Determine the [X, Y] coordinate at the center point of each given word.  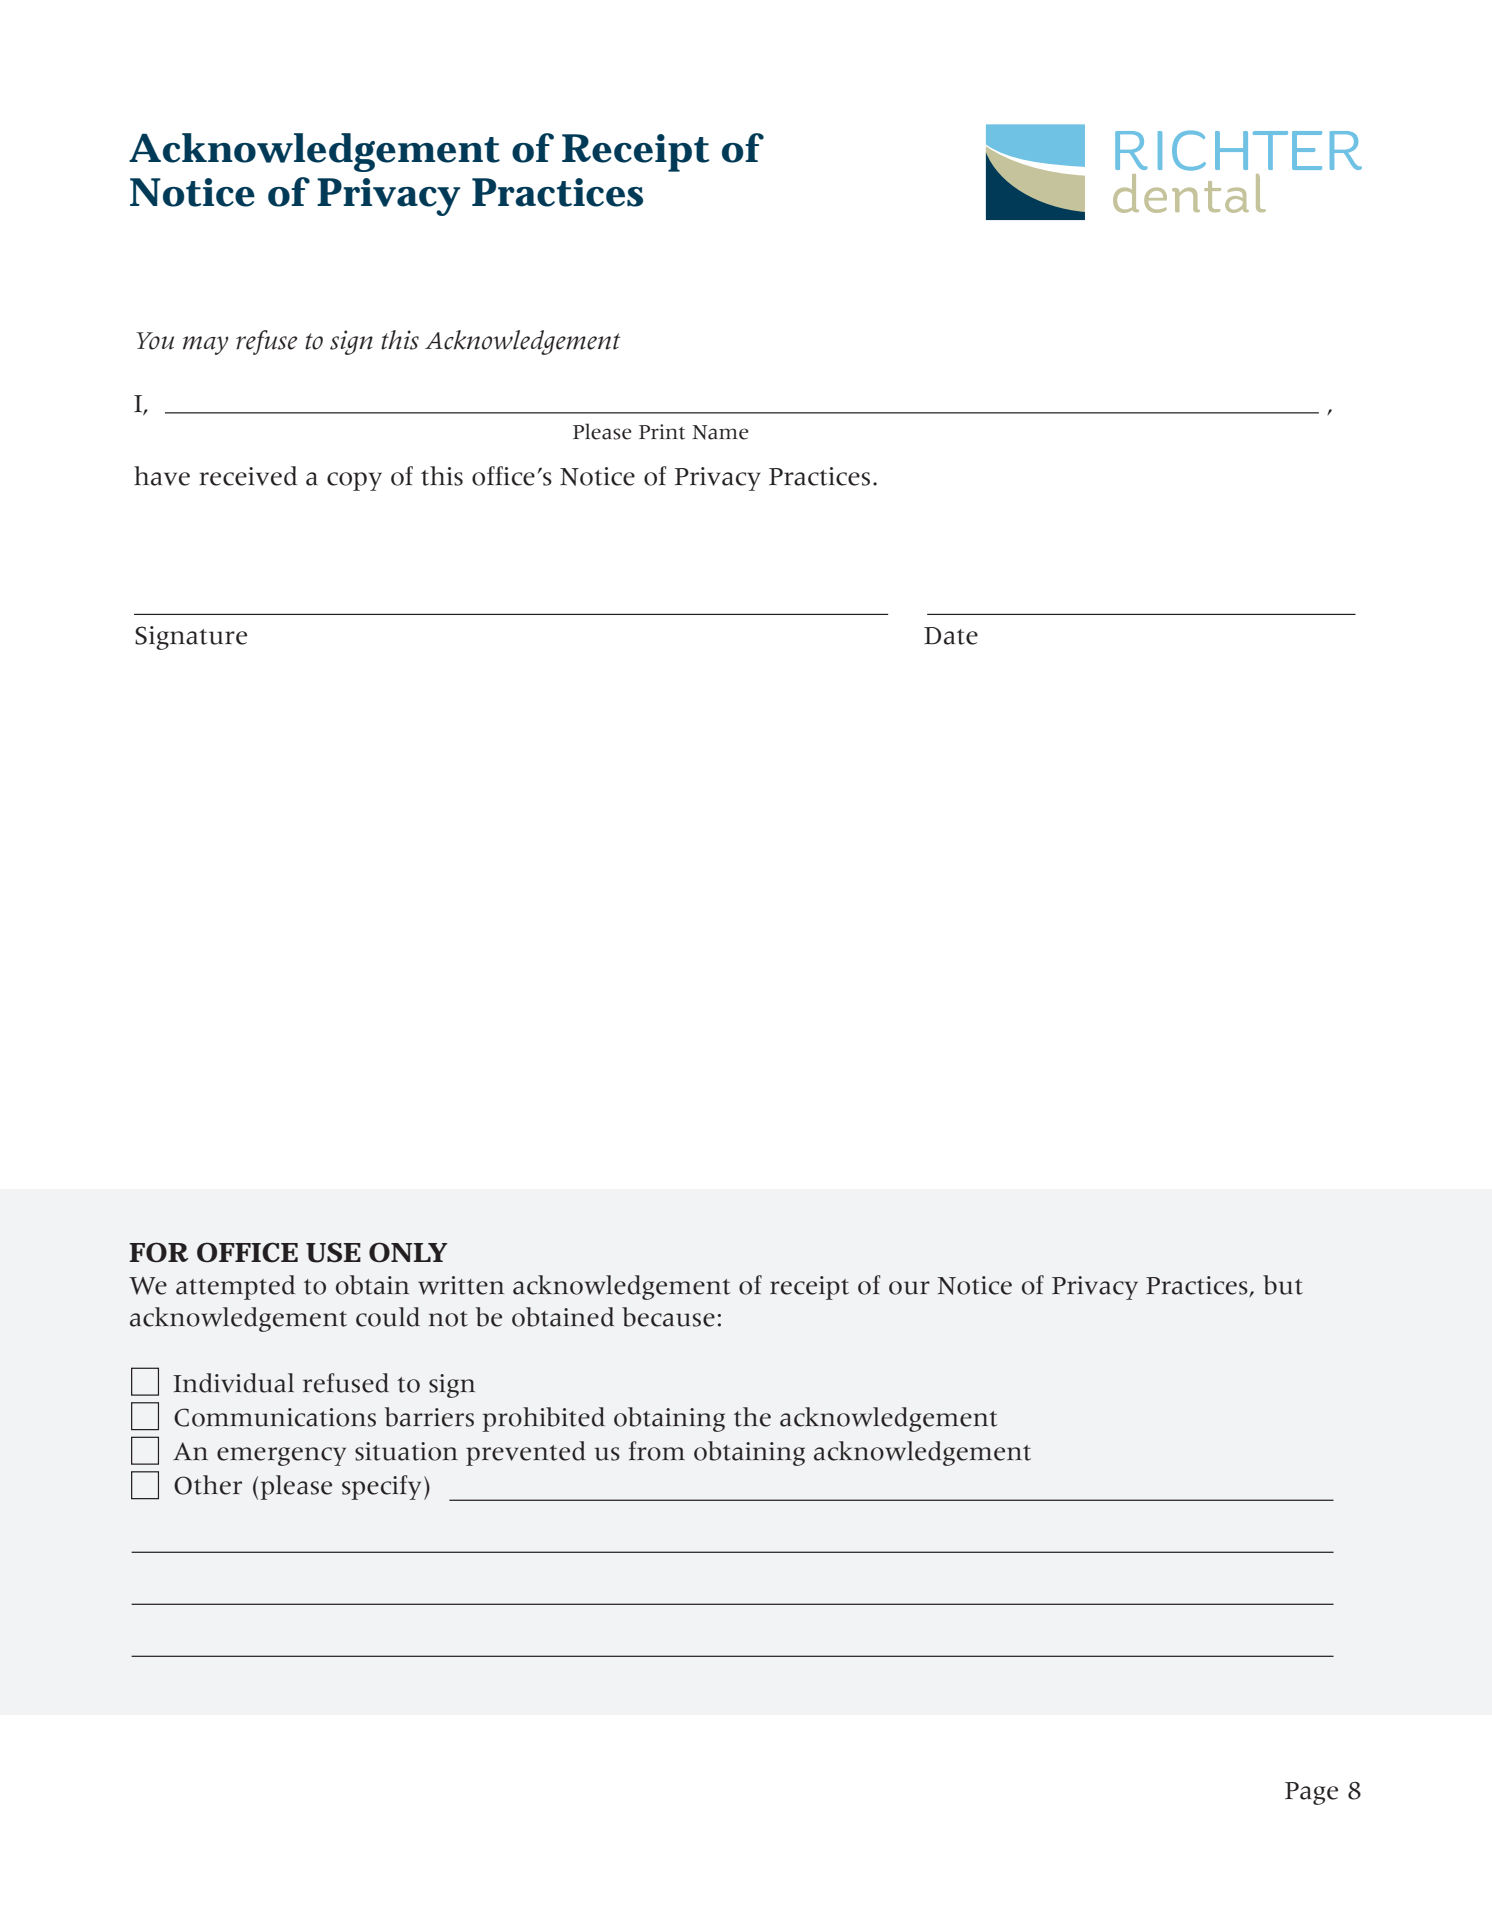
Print [662, 432]
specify [381, 1487]
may [205, 345]
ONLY [408, 1252]
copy [354, 481]
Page [1311, 1793]
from [657, 1451]
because [668, 1317]
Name [720, 432]
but [1283, 1285]
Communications [275, 1417]
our [909, 1288]
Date [951, 636]
